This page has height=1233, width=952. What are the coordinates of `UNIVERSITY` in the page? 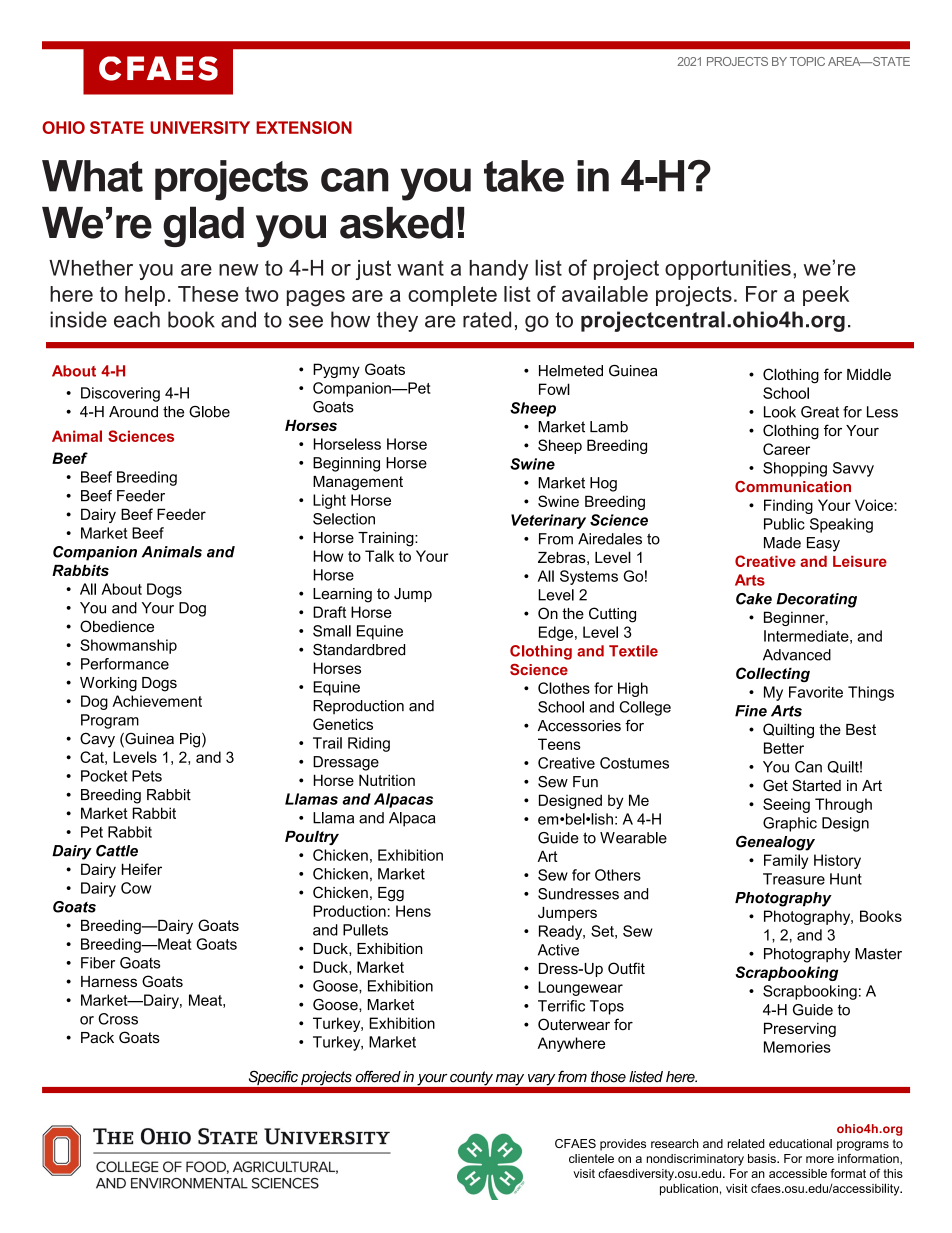 It's located at (200, 127).
